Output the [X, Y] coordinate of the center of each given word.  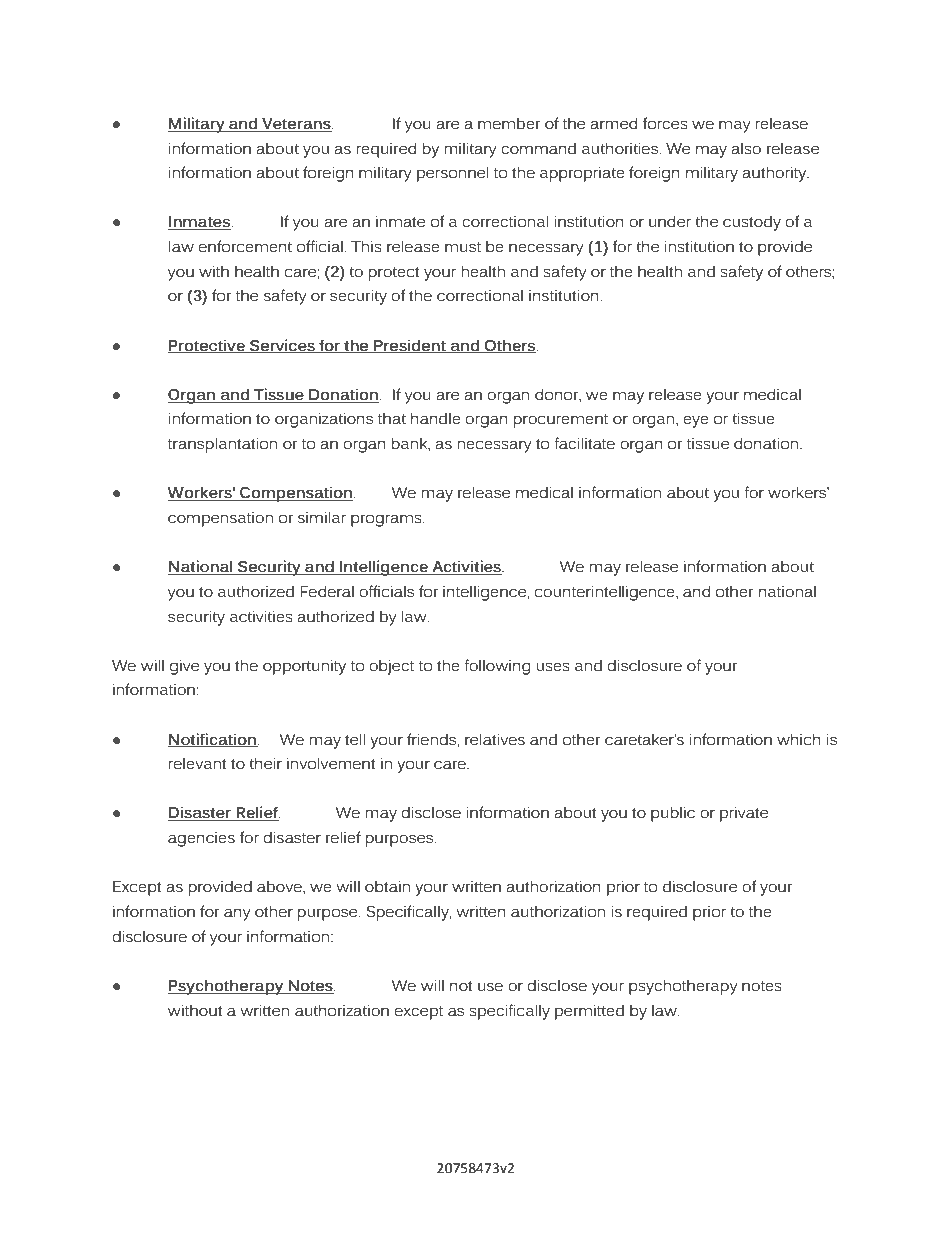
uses [553, 667]
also [746, 148]
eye [696, 421]
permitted [589, 1012]
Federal [327, 591]
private [744, 814]
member [509, 123]
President [410, 346]
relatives [495, 739]
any [237, 914]
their [265, 763]
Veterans [296, 125]
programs [387, 520]
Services [282, 346]
